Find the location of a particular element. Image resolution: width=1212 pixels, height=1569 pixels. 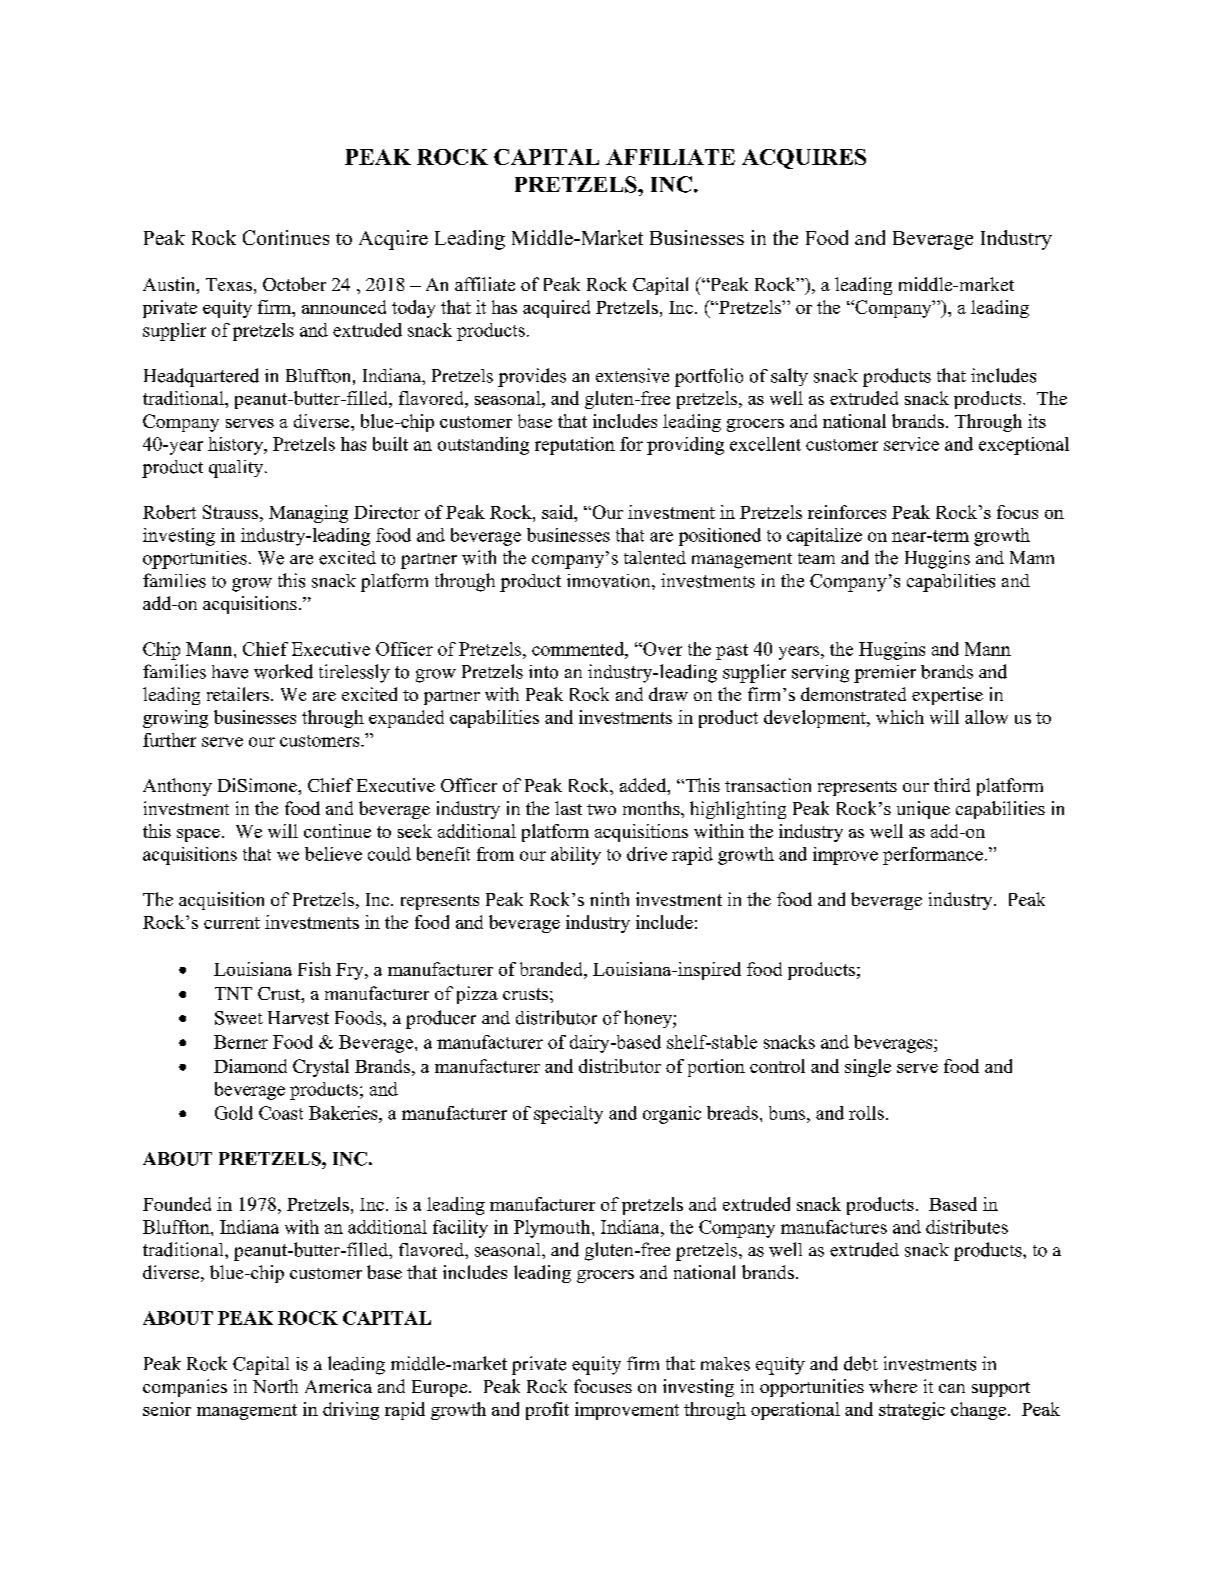

innovation is located at coordinates (610, 581).
